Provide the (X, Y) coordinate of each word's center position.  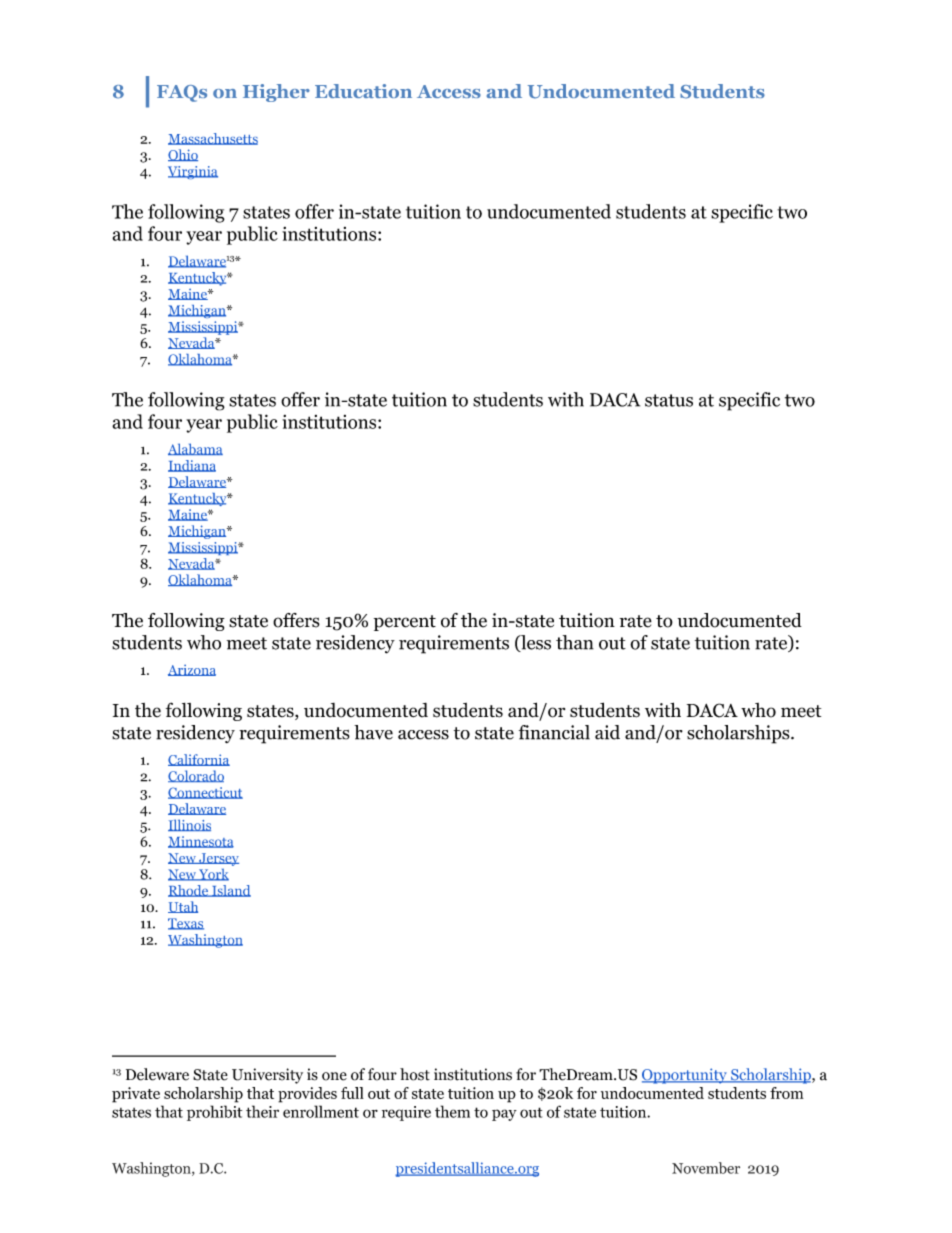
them (452, 1111)
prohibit (214, 1113)
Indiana (192, 466)
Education (363, 91)
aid (607, 732)
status (669, 400)
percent (405, 623)
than (575, 642)
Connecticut (205, 793)
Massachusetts (213, 139)
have (373, 732)
